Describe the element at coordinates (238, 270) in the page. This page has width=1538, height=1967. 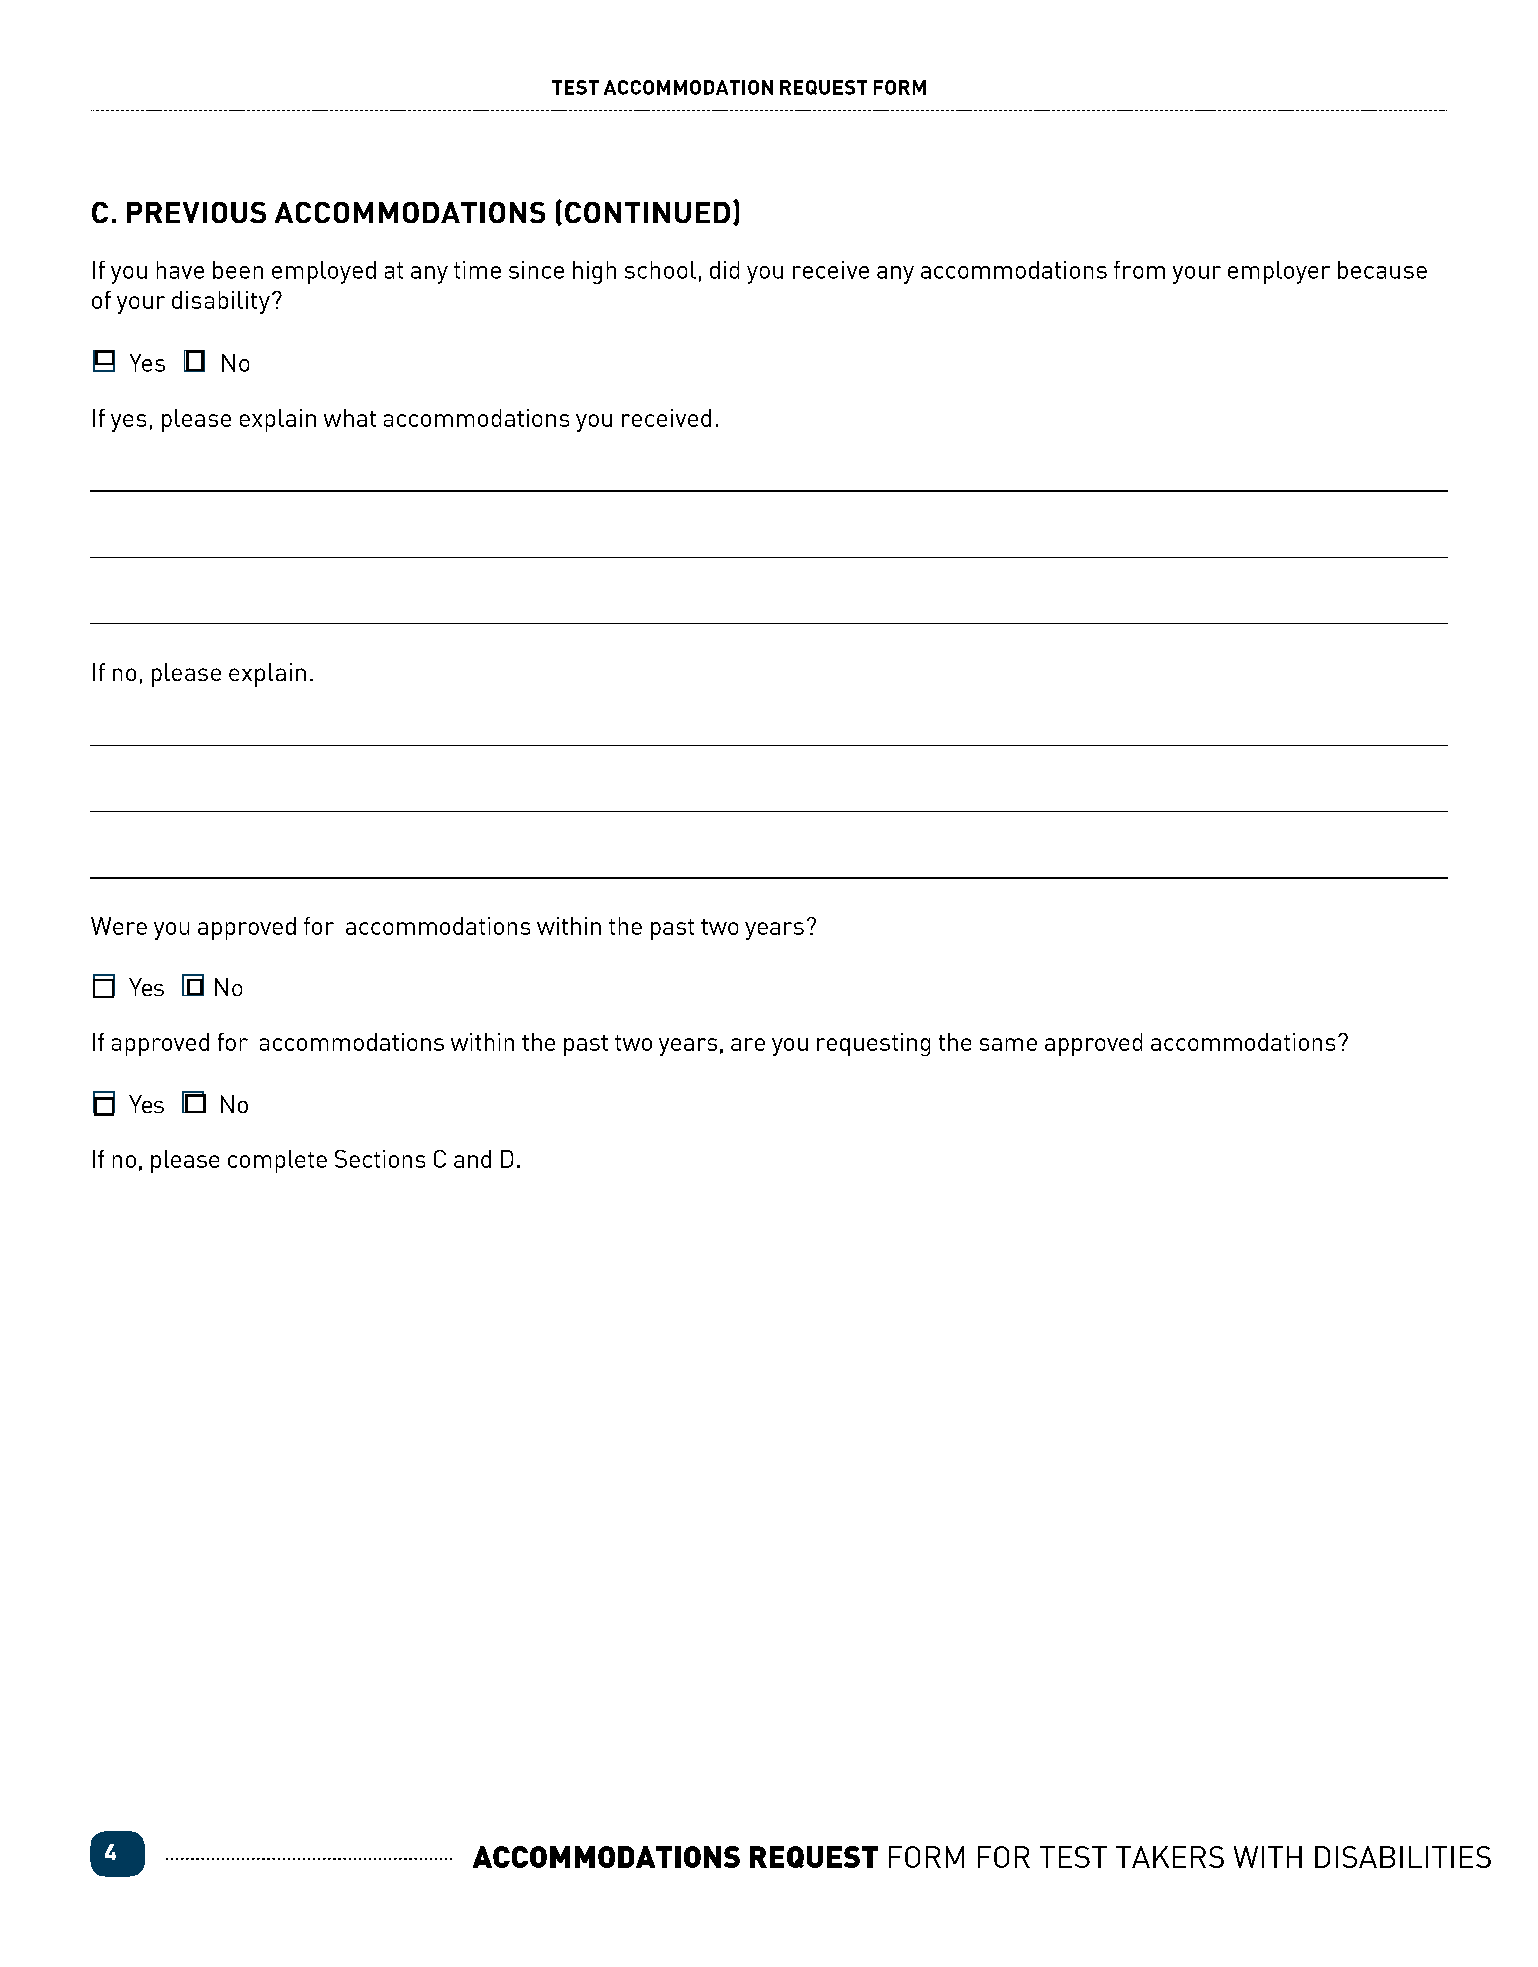
I see `been` at that location.
